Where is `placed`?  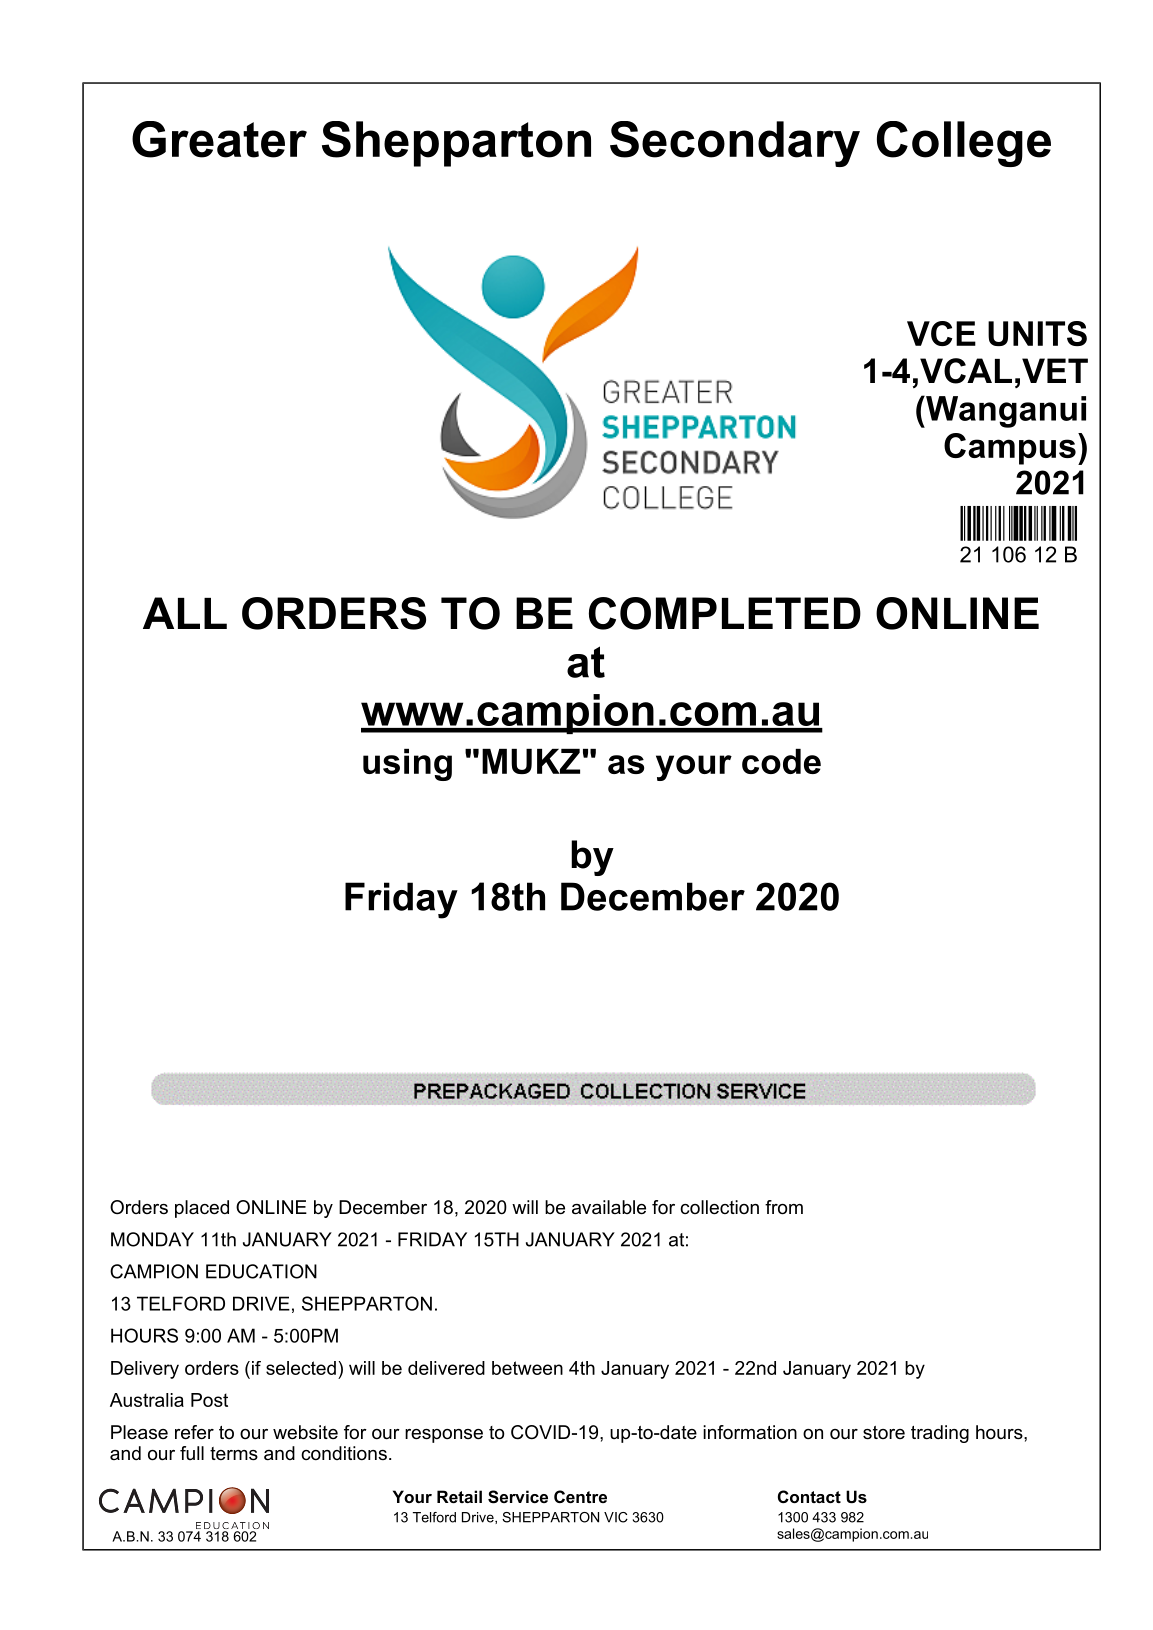
placed is located at coordinates (202, 1209).
